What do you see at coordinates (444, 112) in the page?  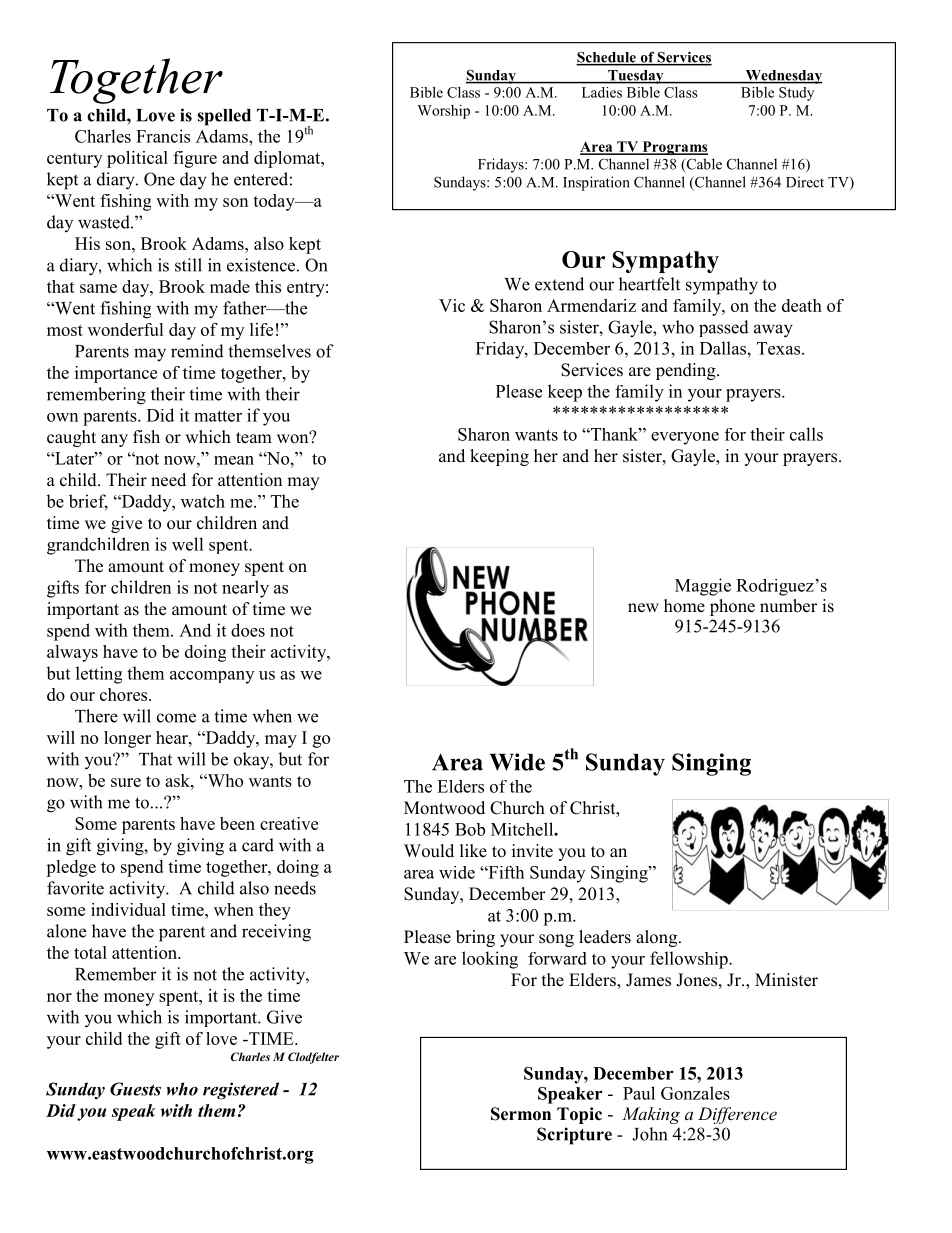 I see `Worship` at bounding box center [444, 112].
